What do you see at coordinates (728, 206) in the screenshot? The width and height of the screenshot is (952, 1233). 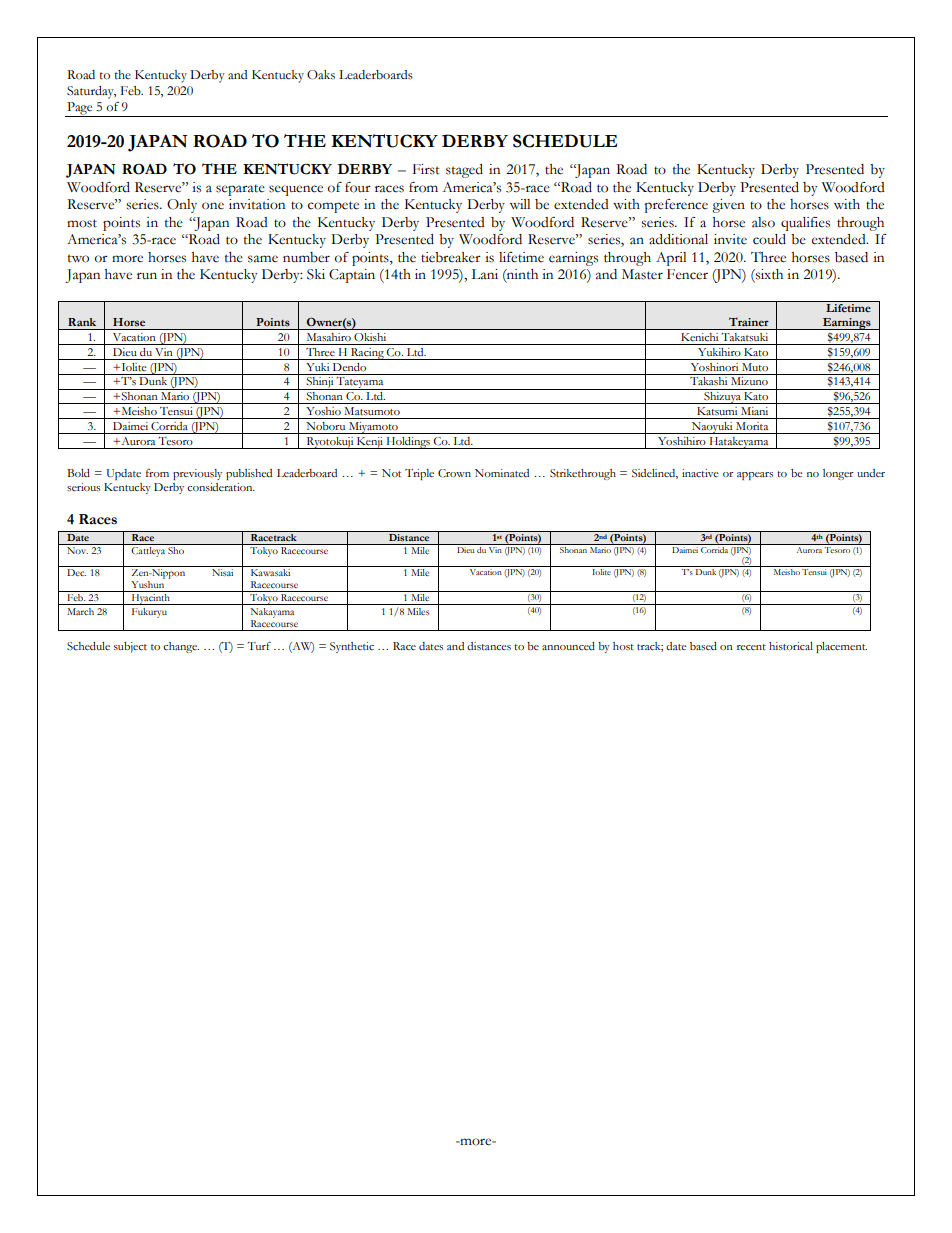 I see `given` at bounding box center [728, 206].
